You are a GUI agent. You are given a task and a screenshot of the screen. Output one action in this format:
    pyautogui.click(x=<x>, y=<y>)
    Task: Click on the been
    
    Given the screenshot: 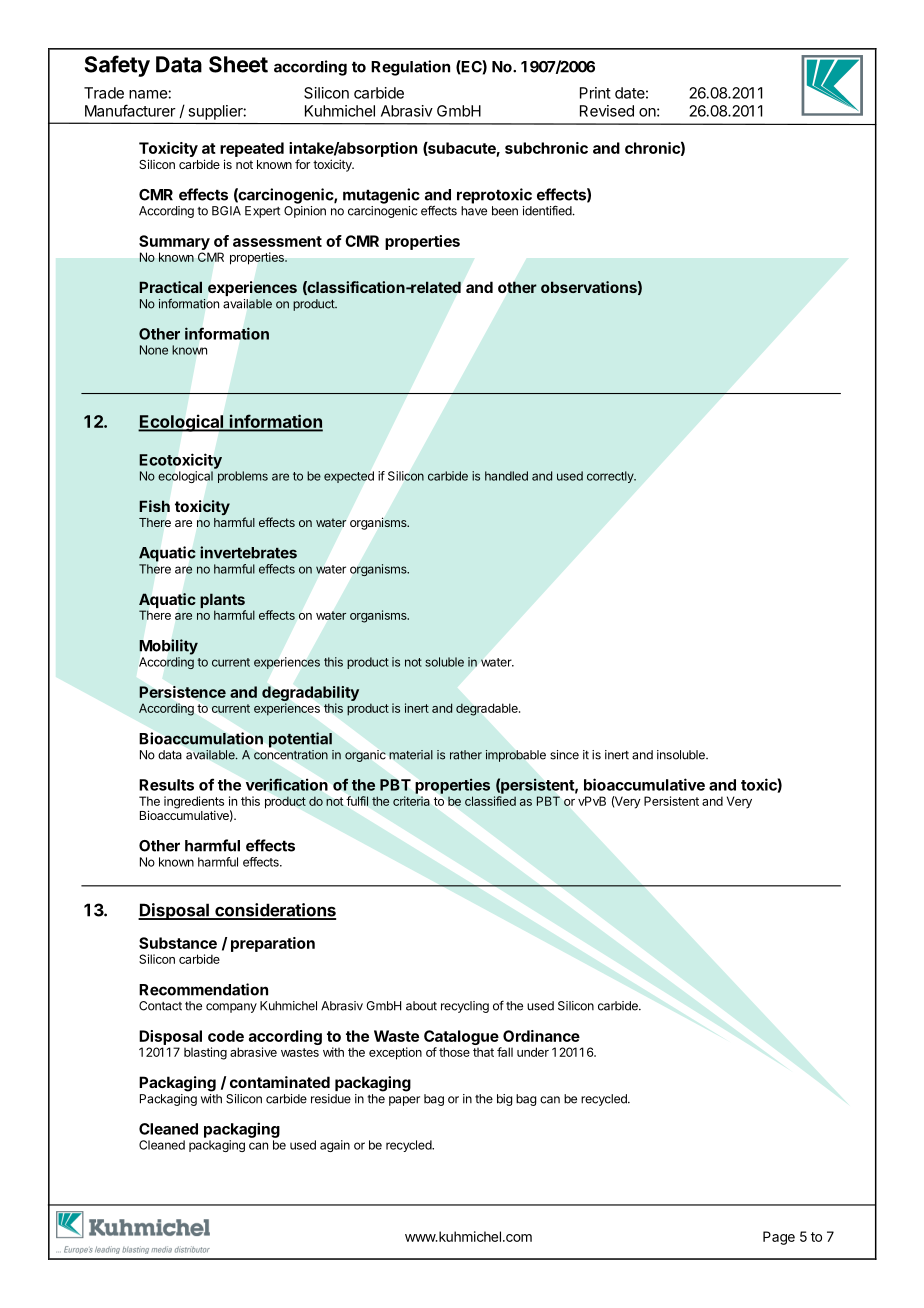 What is the action you would take?
    pyautogui.click(x=505, y=211)
